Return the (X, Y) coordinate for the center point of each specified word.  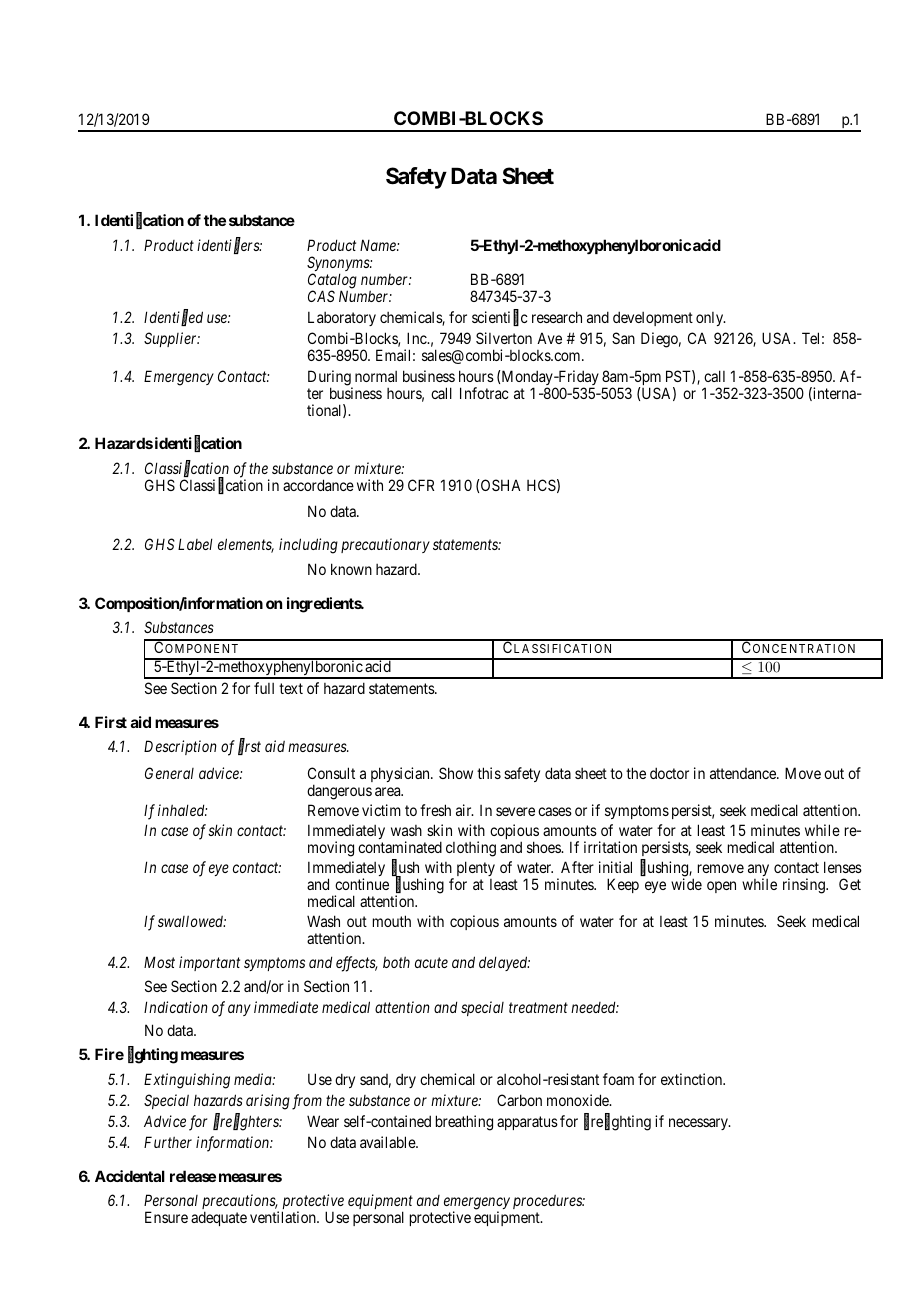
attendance (744, 773)
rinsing (805, 886)
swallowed (192, 921)
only (711, 319)
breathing (464, 1123)
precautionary (385, 545)
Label (195, 544)
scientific (500, 318)
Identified (173, 318)
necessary (699, 1124)
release (193, 1176)
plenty (476, 870)
